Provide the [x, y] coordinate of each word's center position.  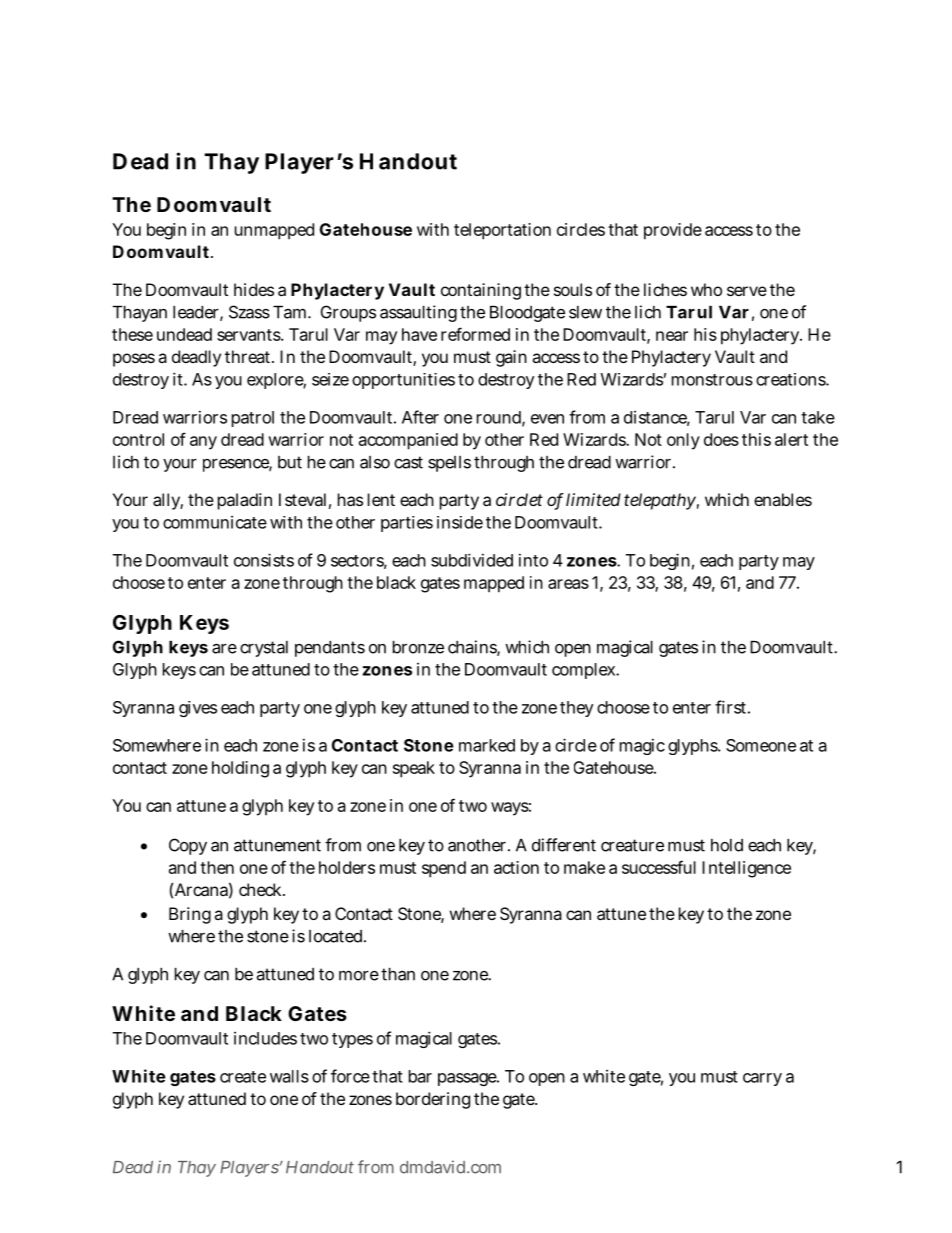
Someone [761, 745]
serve [747, 291]
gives [198, 709]
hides [254, 289]
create [243, 1077]
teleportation [502, 231]
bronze [418, 647]
